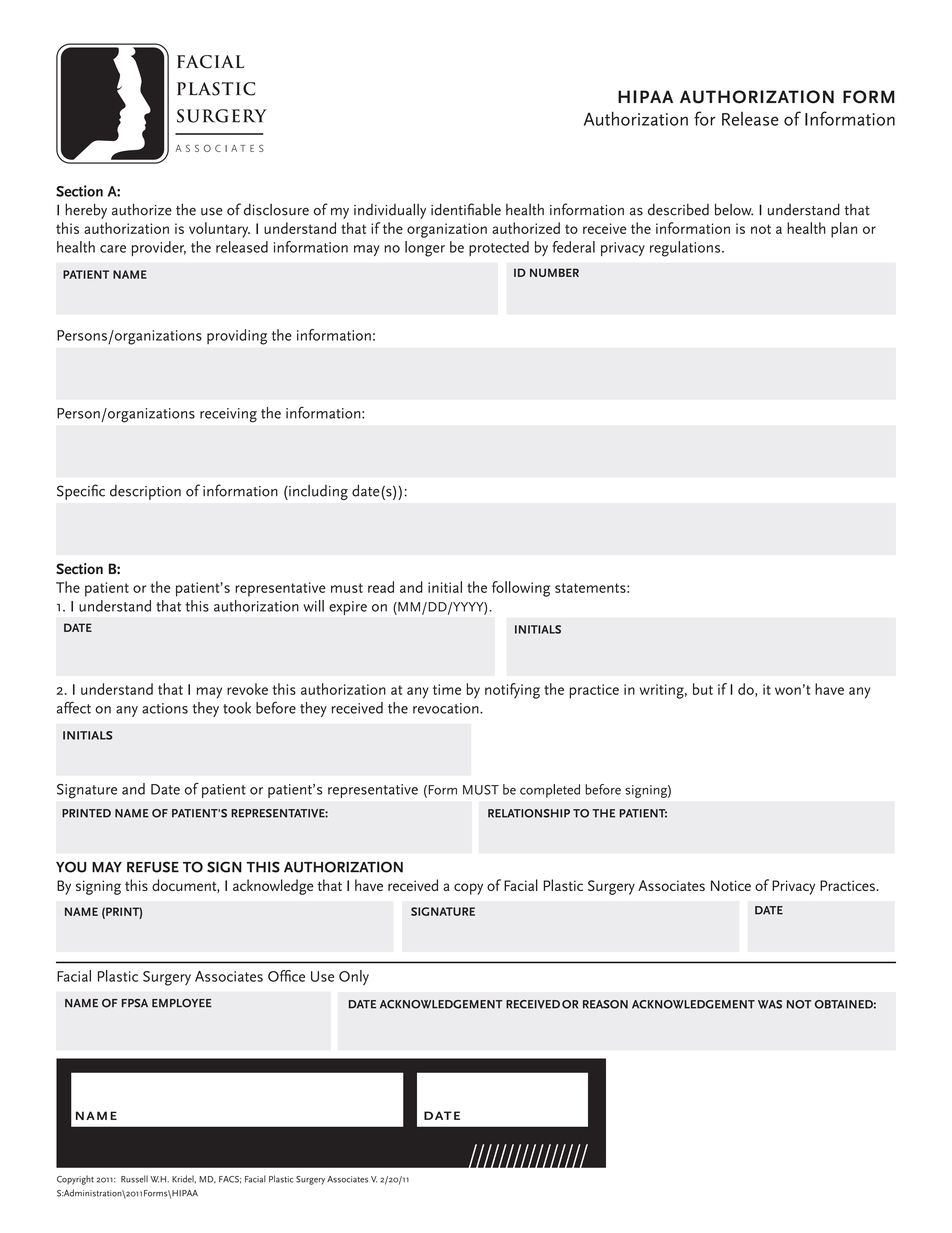  I want to click on Russell, so click(134, 1179).
